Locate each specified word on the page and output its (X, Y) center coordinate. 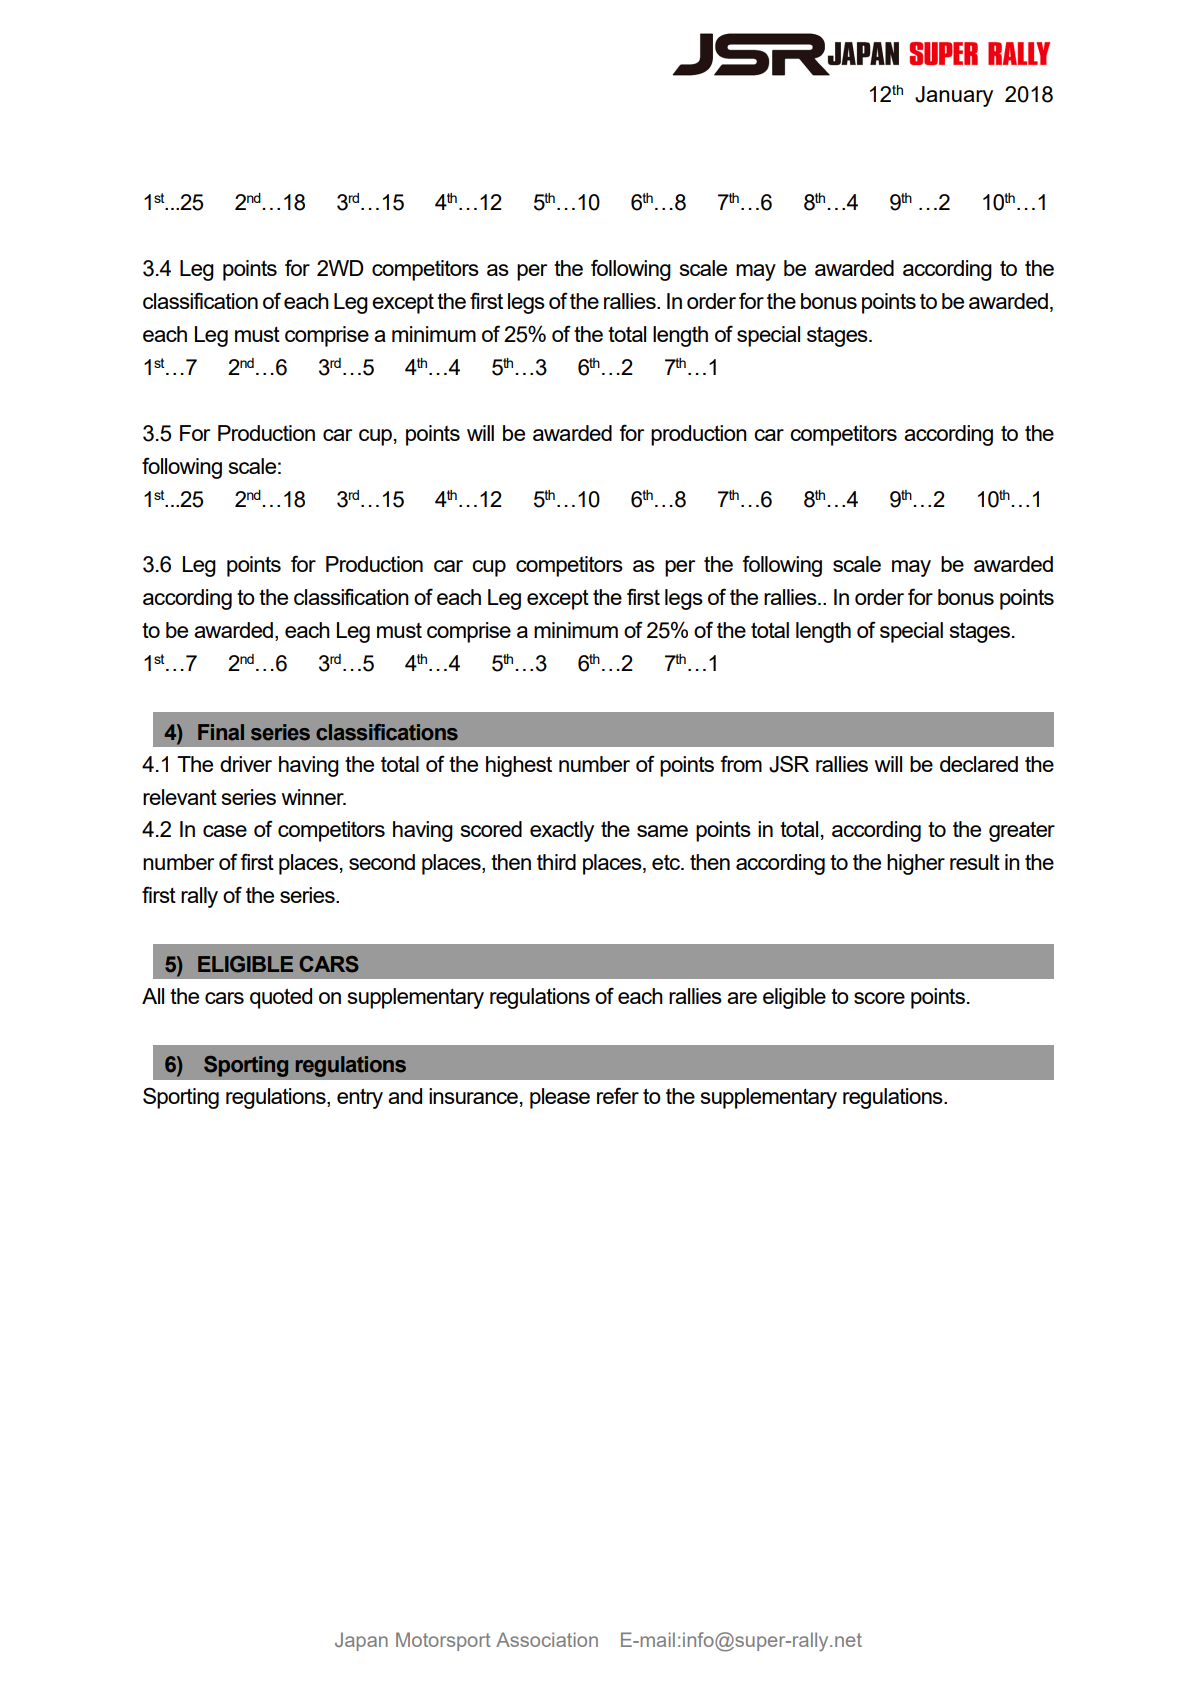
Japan (361, 1641)
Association (547, 1639)
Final (221, 732)
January (954, 96)
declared (979, 764)
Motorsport (443, 1641)
